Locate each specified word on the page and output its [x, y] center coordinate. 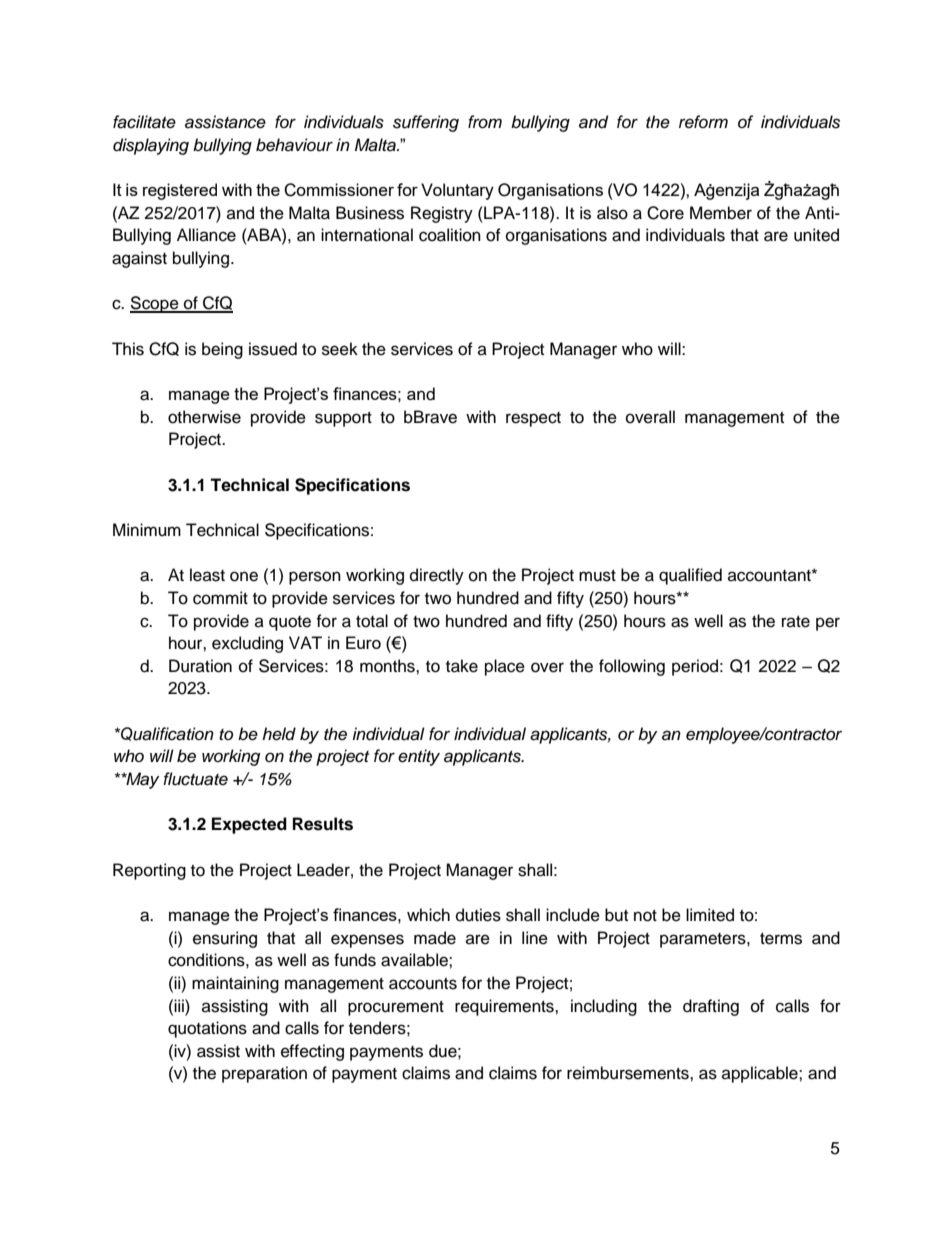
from [485, 121]
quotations [207, 1029]
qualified [690, 576]
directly [437, 576]
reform [703, 122]
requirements [505, 1007]
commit [220, 598]
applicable [761, 1074]
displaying [151, 146]
